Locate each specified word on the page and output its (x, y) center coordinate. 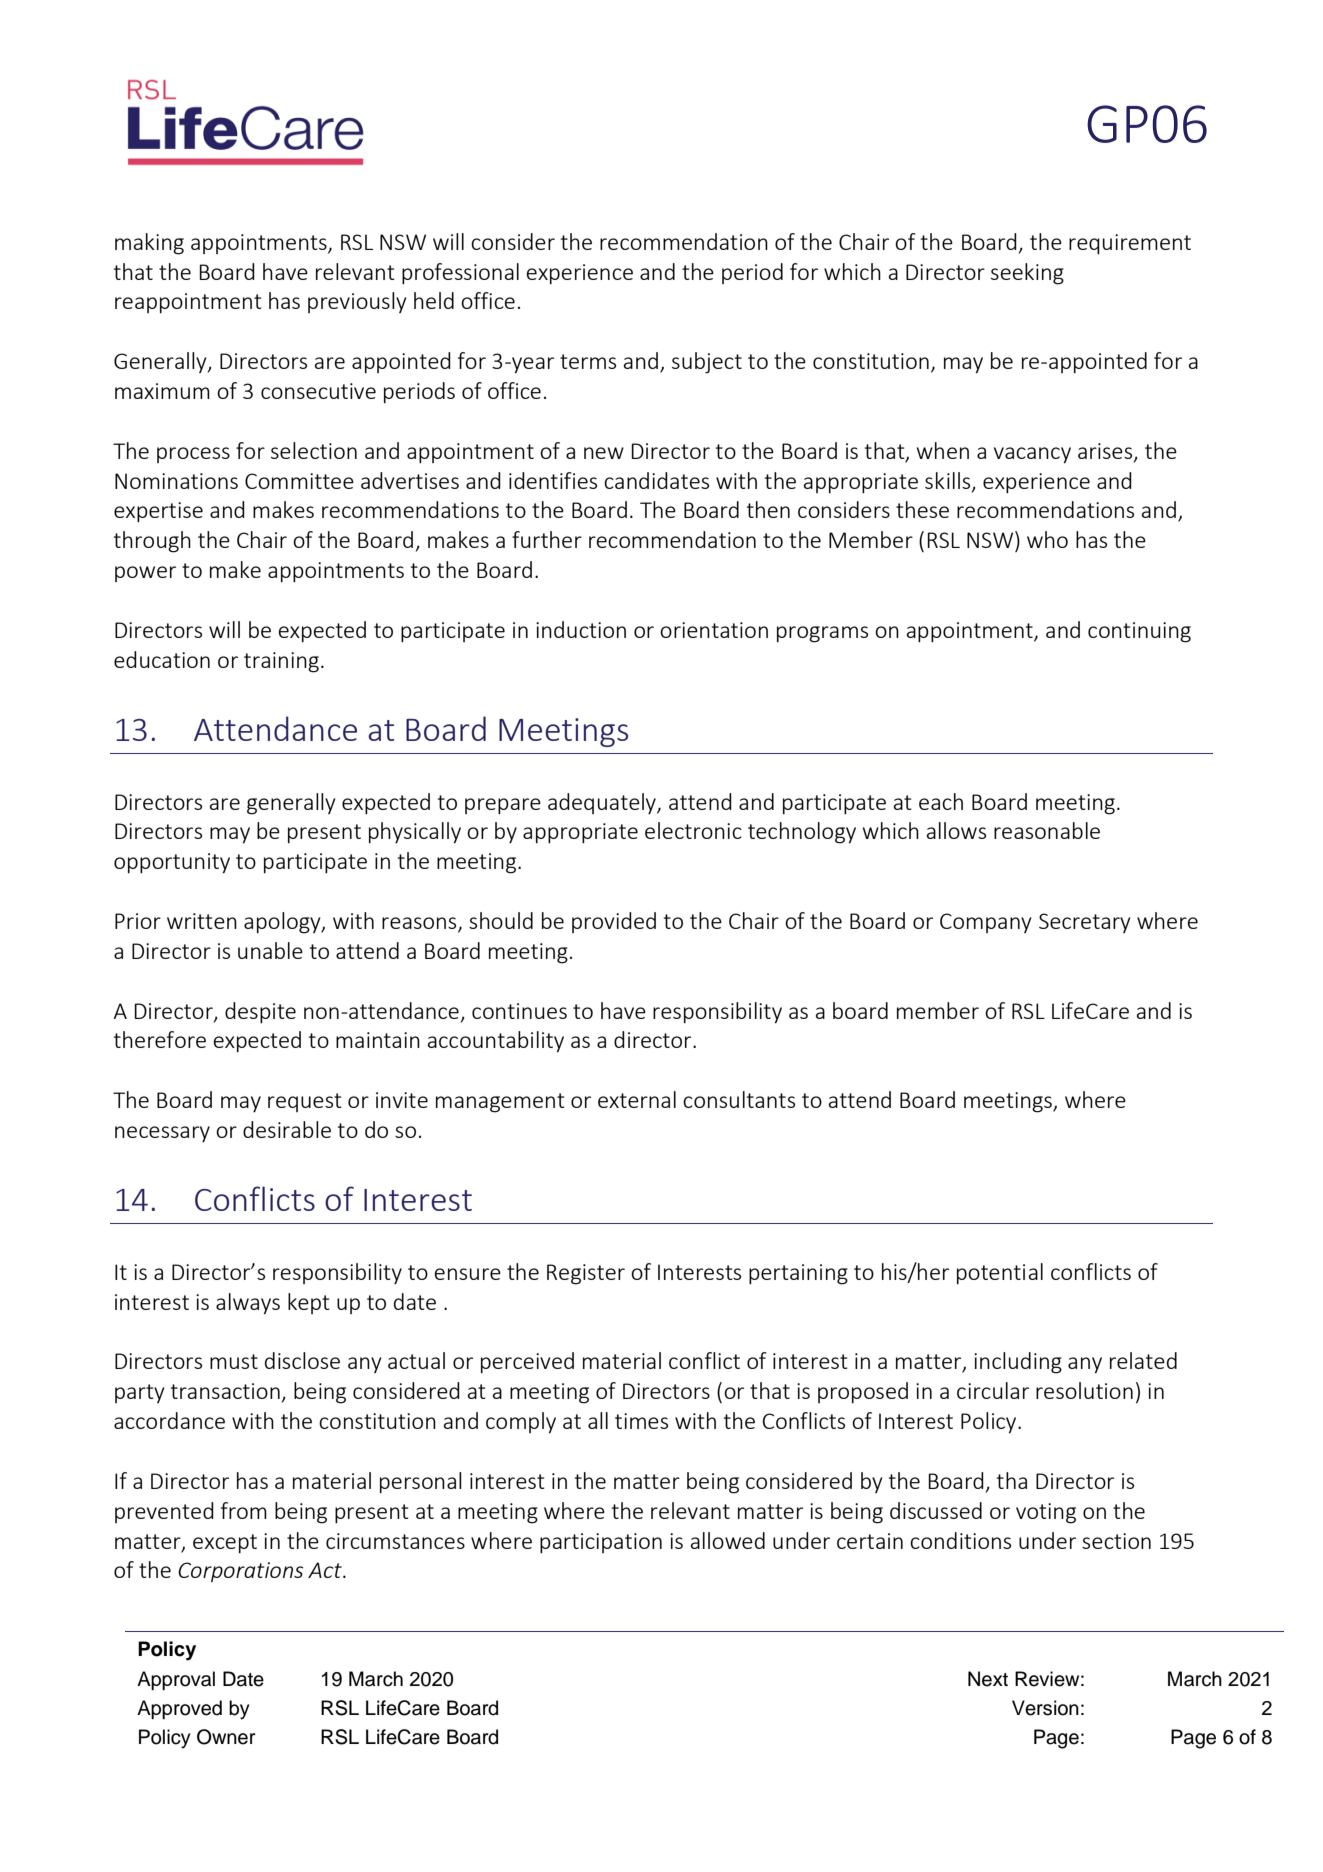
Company (986, 923)
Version (1045, 1708)
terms (588, 361)
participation (601, 1543)
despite (260, 1013)
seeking (1027, 274)
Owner (226, 1737)
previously (357, 302)
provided (614, 922)
